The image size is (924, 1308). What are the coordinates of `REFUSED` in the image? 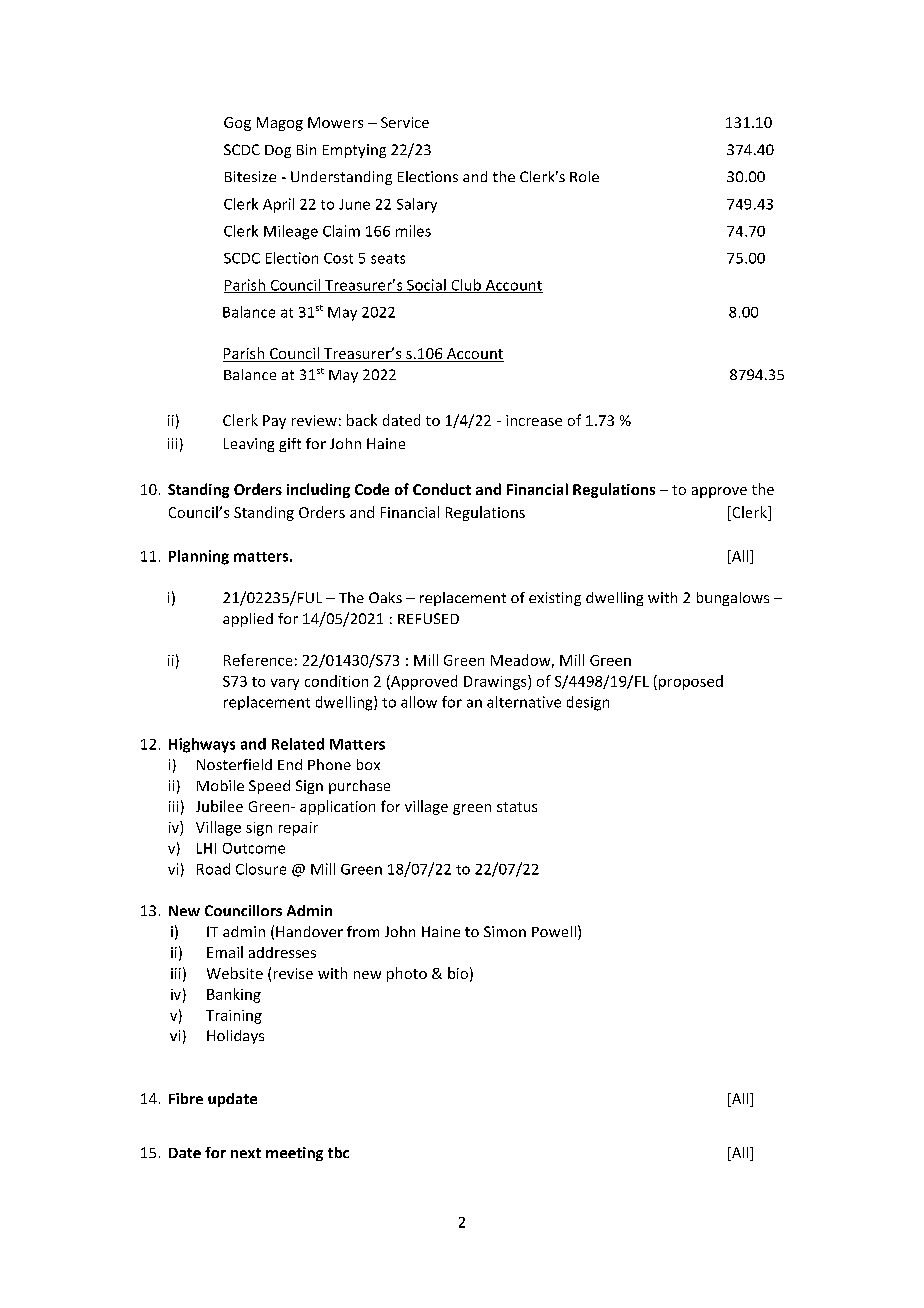 It's located at (428, 618).
